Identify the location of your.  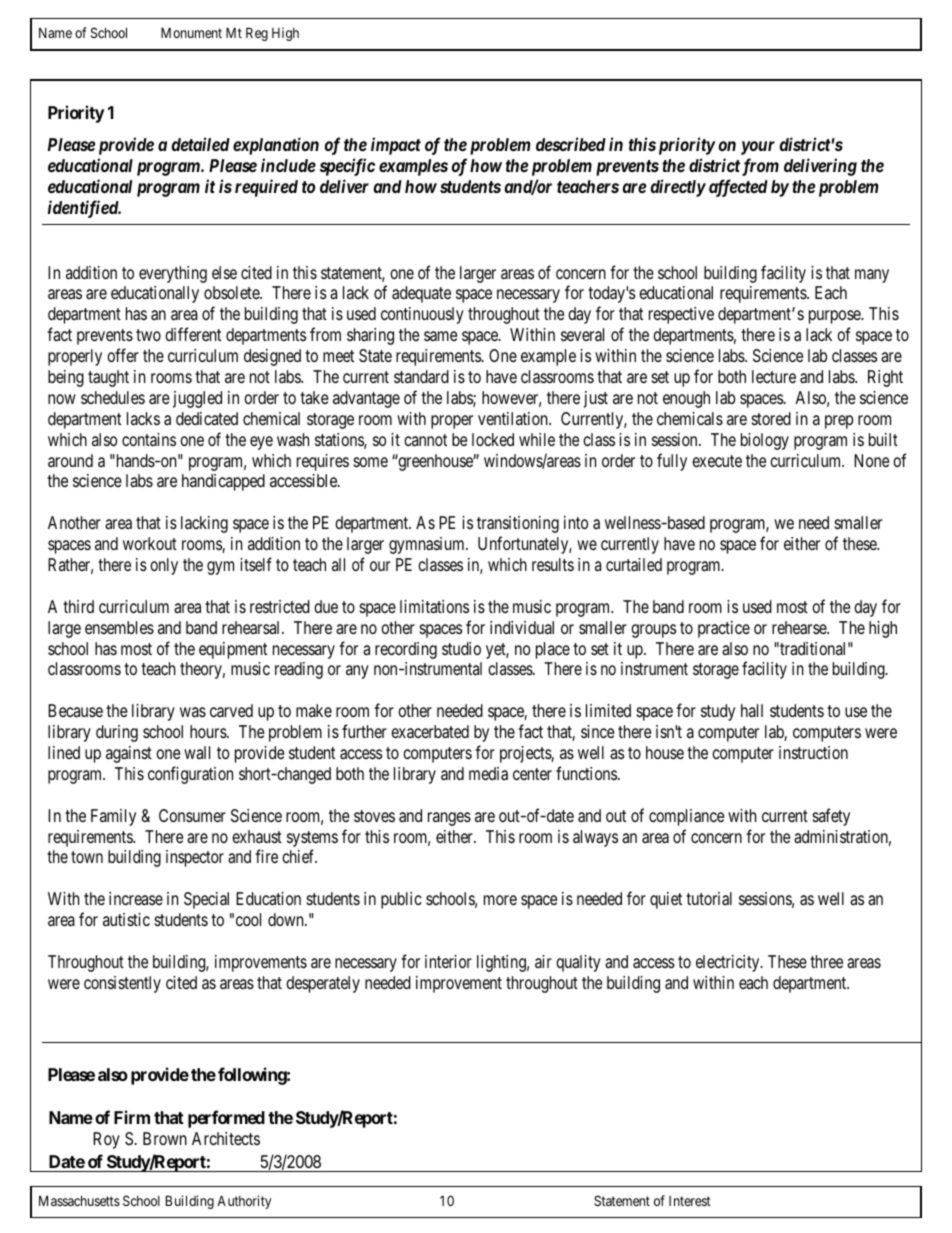
(758, 148).
